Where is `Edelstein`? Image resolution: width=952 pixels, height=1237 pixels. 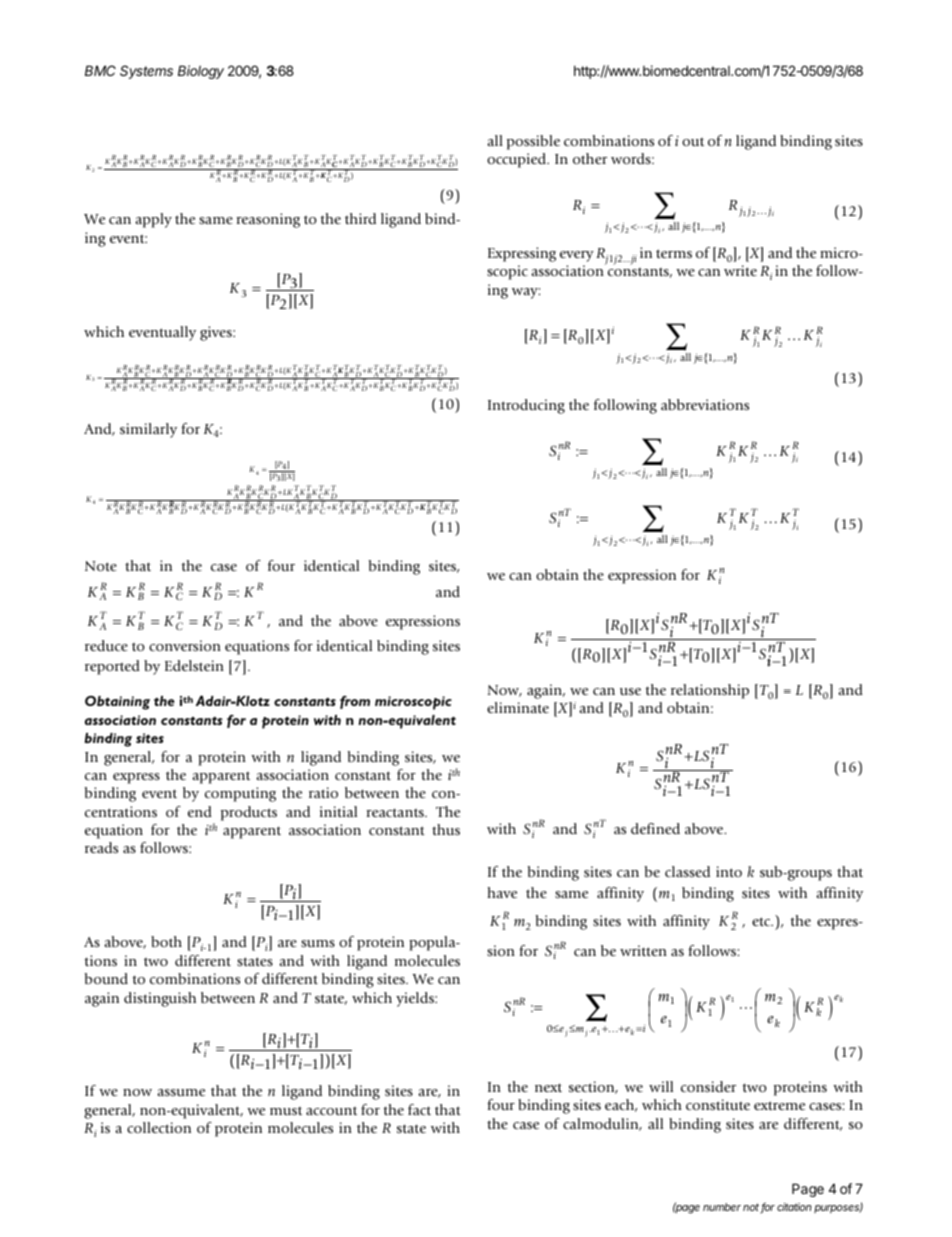 Edelstein is located at coordinates (194, 665).
